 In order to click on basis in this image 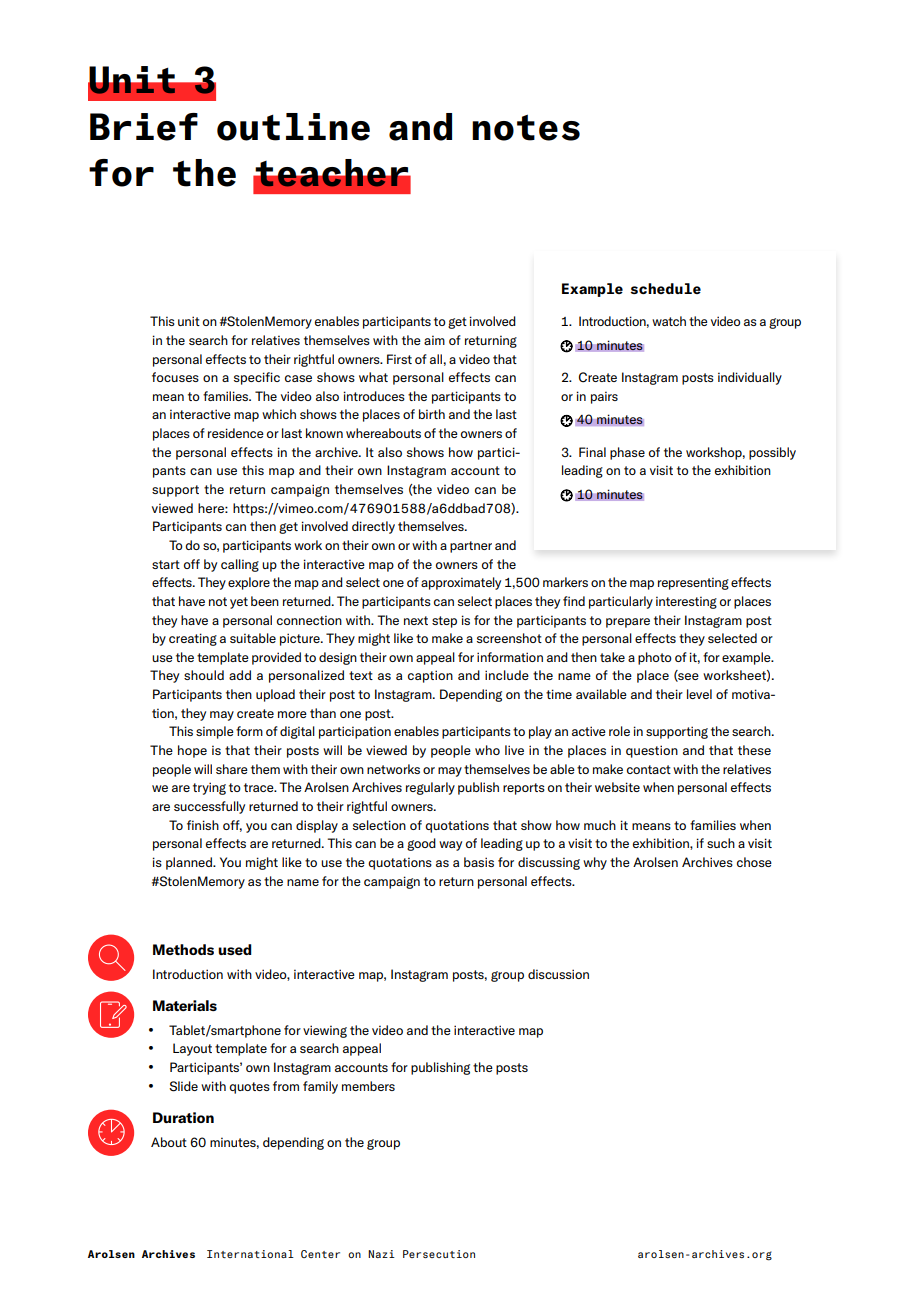, I will do `click(479, 862)`.
